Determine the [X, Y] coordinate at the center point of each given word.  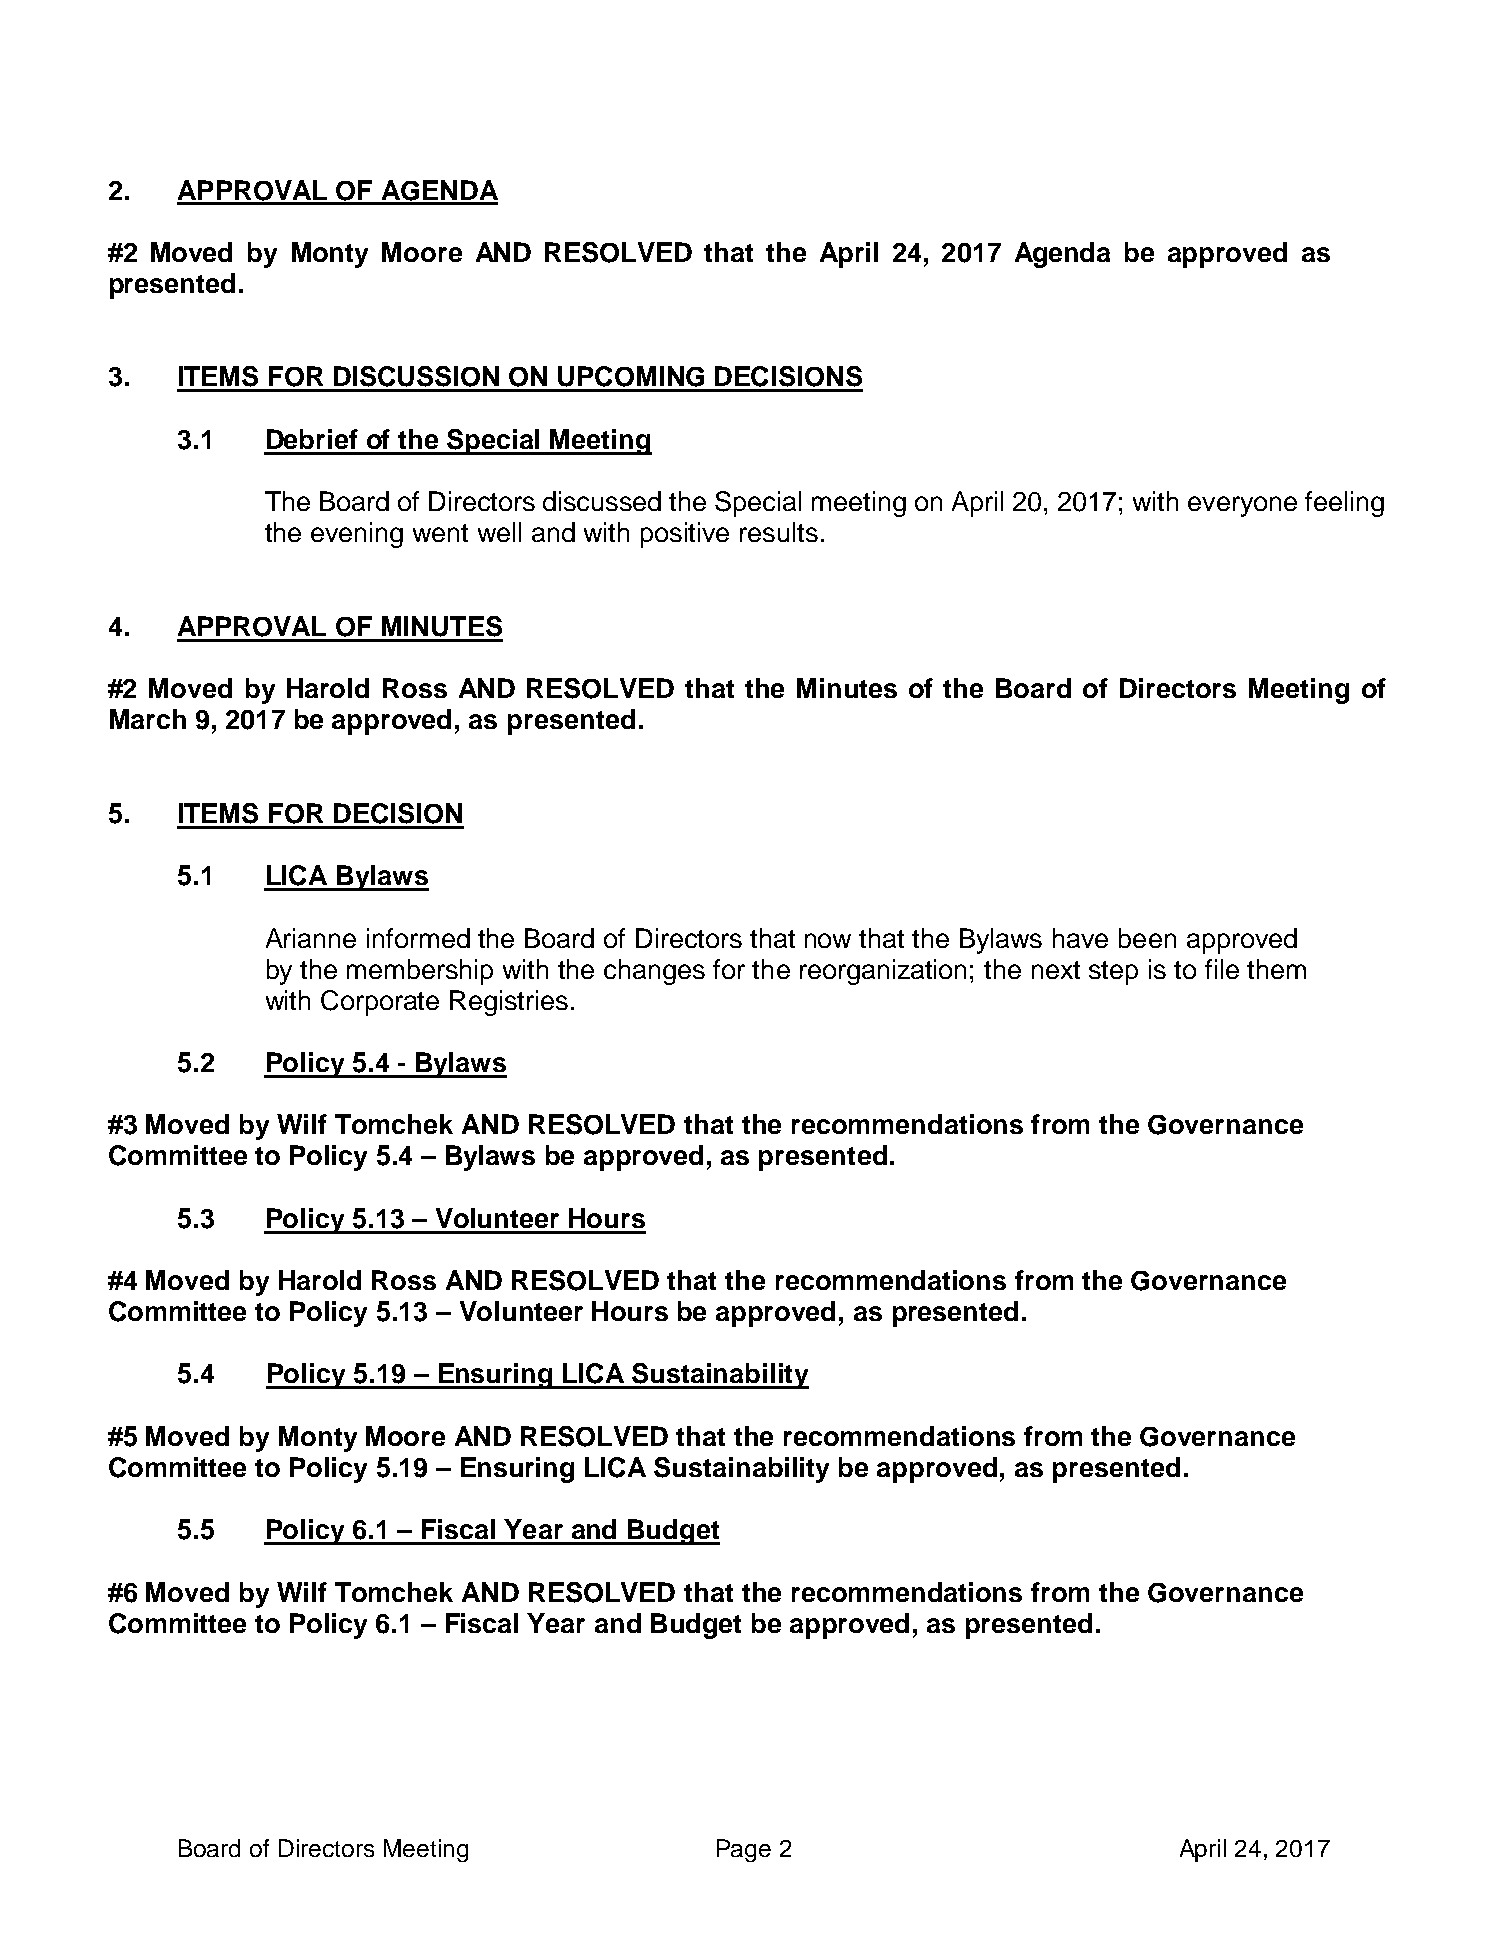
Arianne [311, 938]
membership [420, 972]
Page [744, 1850]
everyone [1242, 506]
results [779, 532]
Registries [509, 1003]
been [1147, 938]
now [828, 940]
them [1276, 969]
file [1222, 969]
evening [357, 535]
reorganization [883, 972]
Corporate [380, 1003]
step [1113, 973]
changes [654, 972]
